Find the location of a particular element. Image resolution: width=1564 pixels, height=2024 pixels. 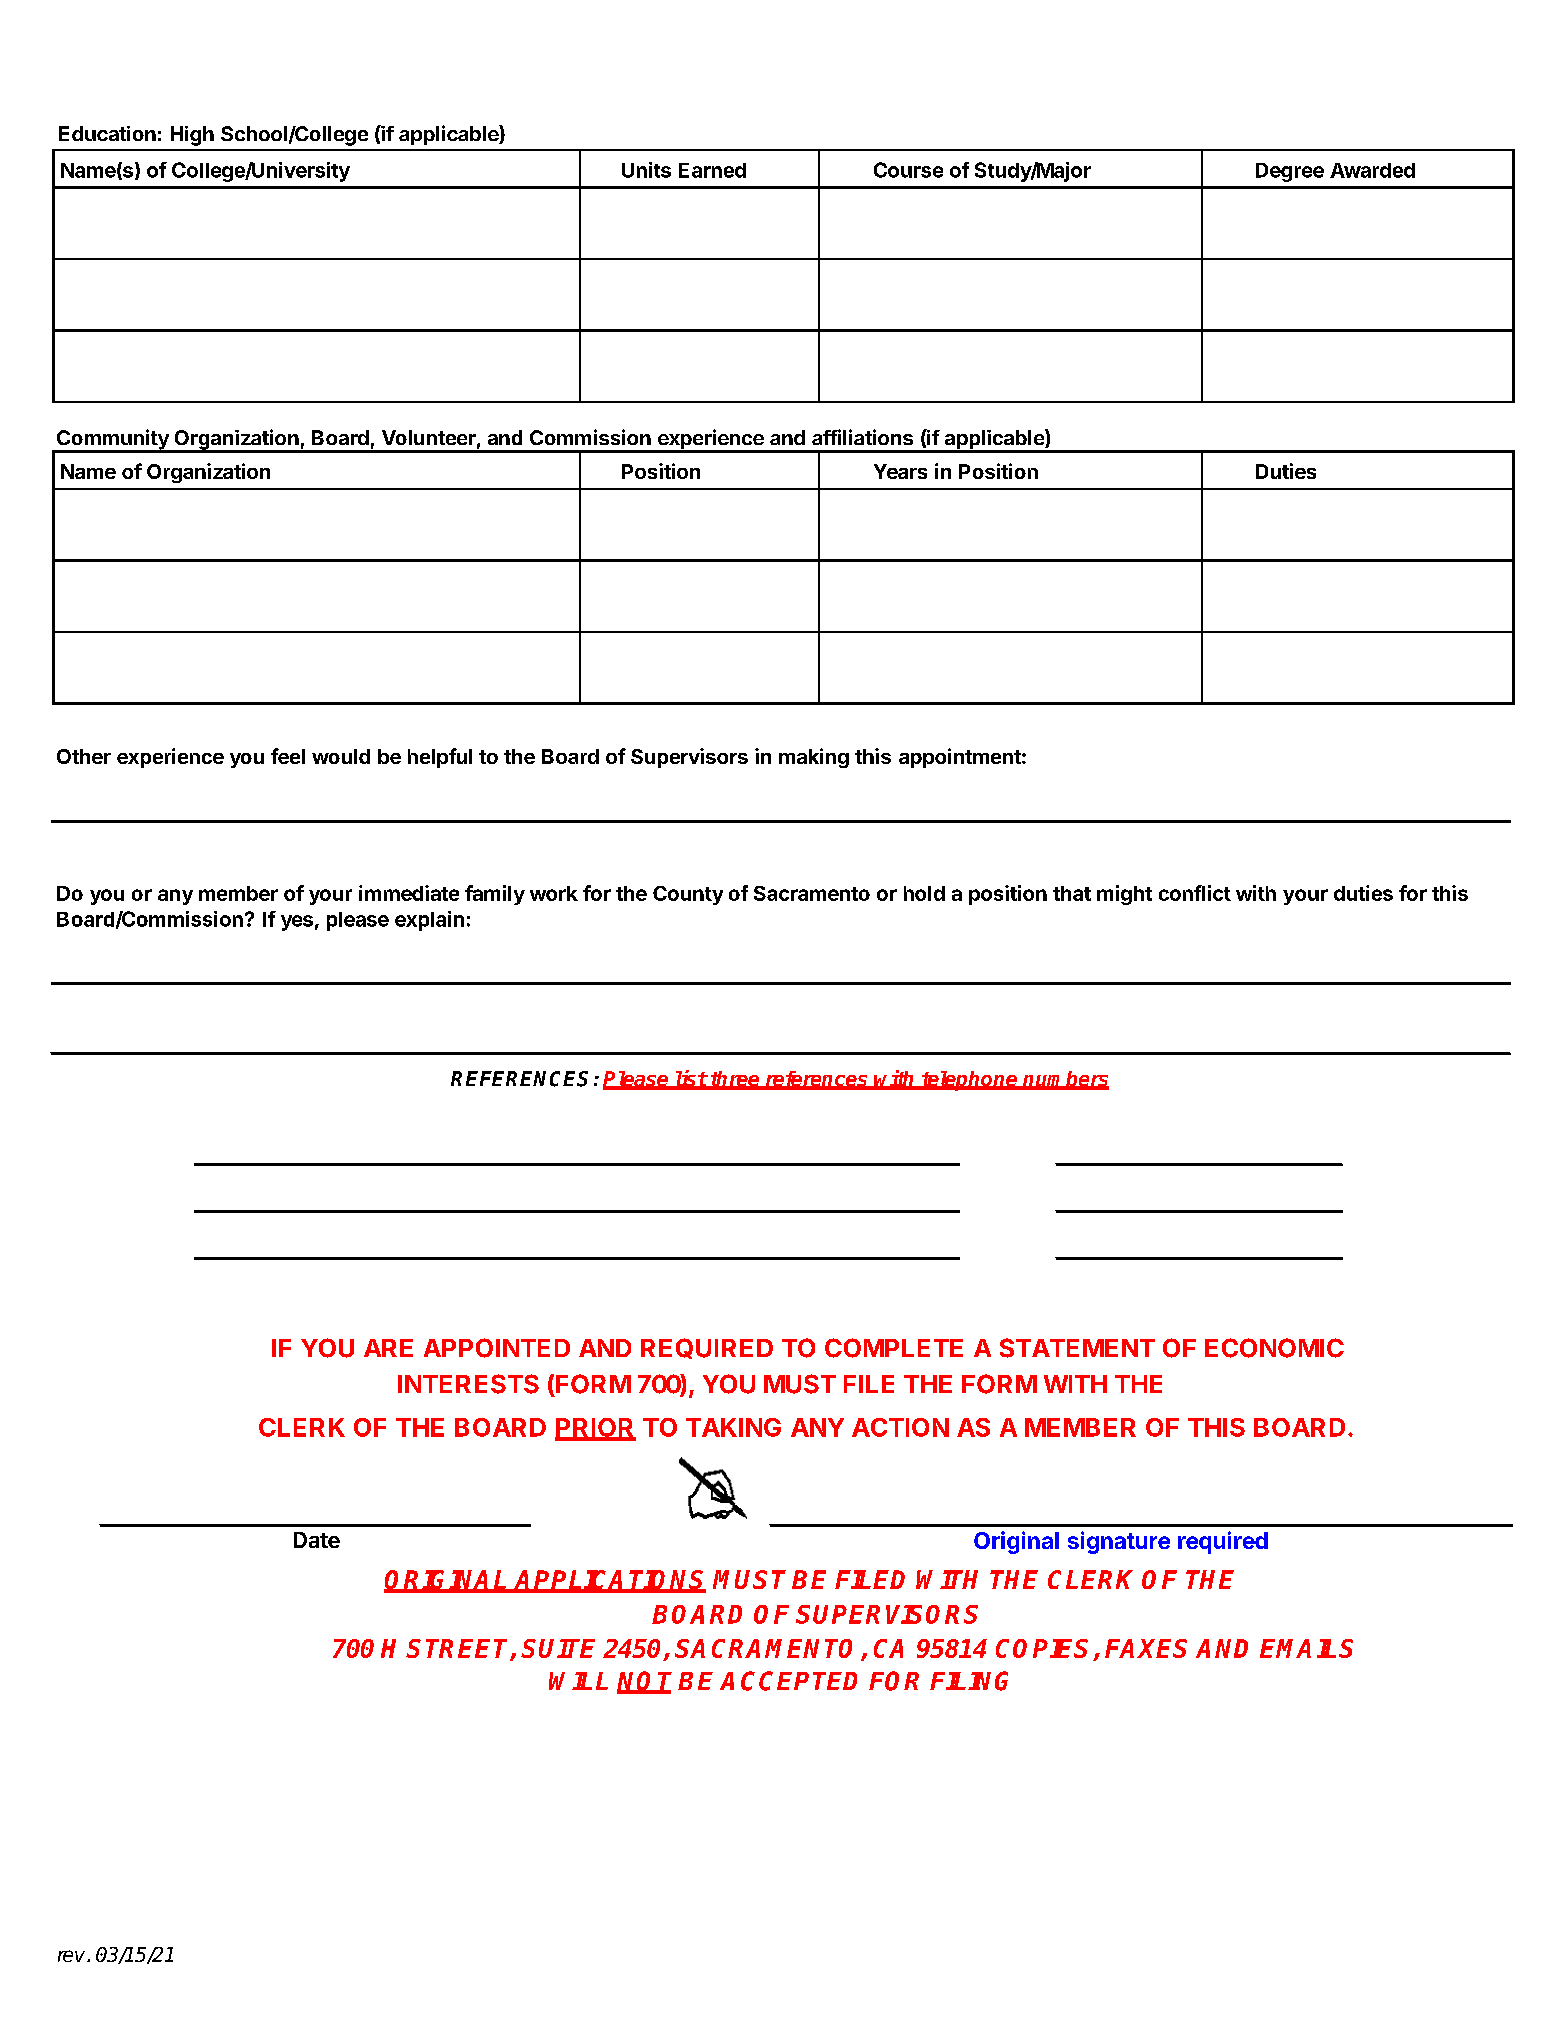

signature is located at coordinates (1119, 1542).
